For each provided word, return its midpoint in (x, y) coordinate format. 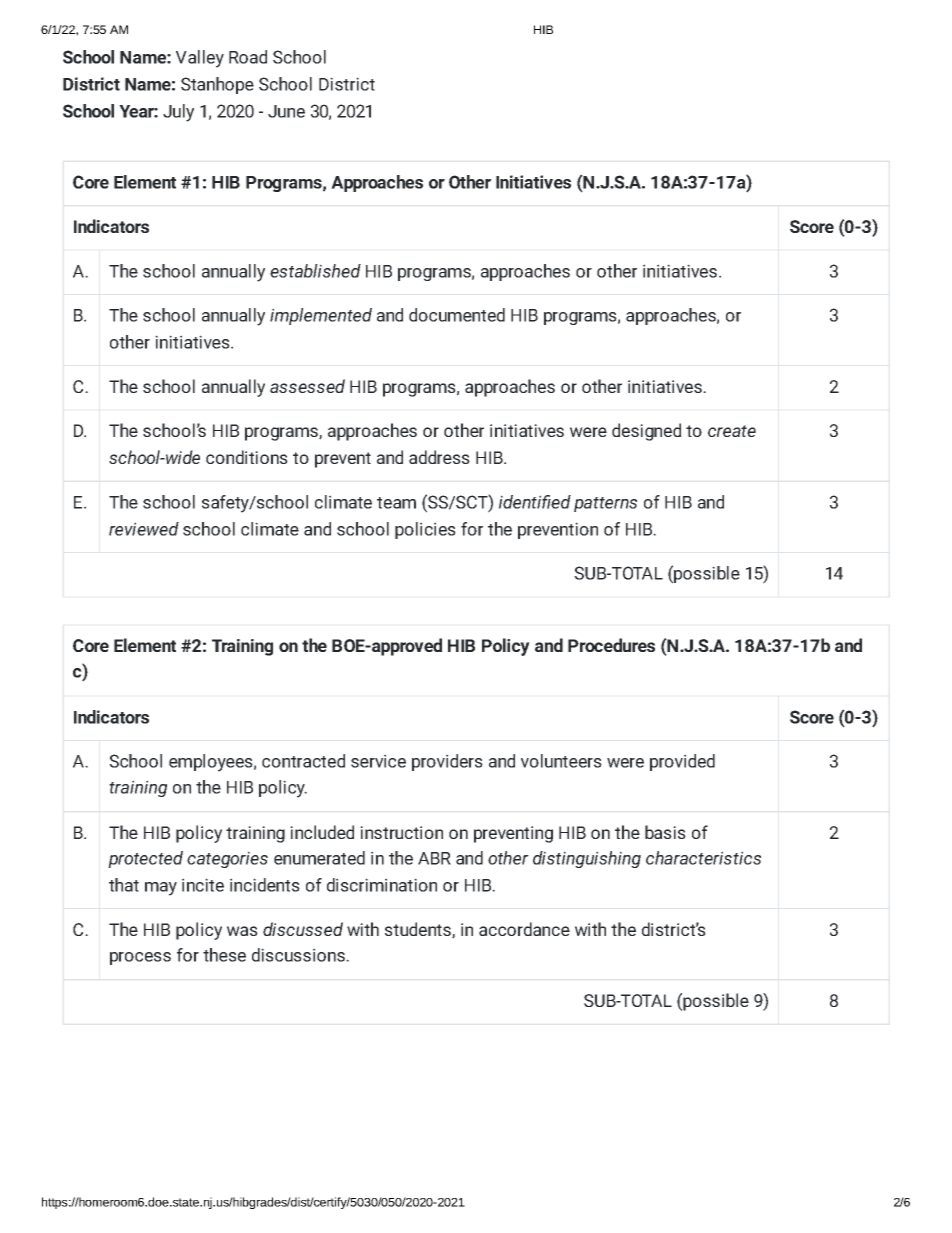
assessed (307, 386)
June (286, 111)
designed (646, 432)
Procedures (611, 645)
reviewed (144, 529)
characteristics (703, 858)
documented (457, 315)
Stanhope (217, 85)
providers (447, 762)
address (439, 457)
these (224, 955)
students (419, 930)
